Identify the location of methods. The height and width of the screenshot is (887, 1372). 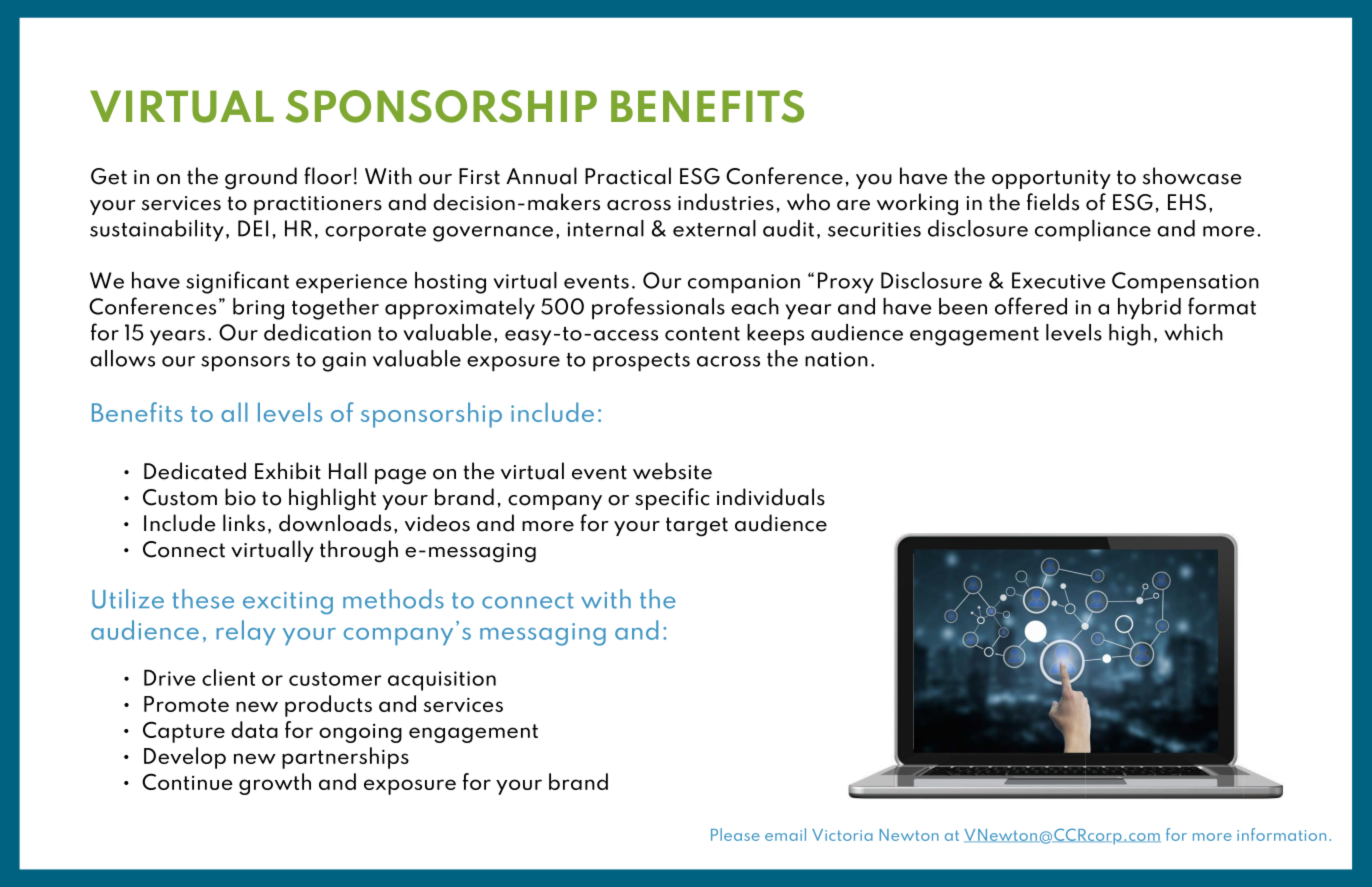
(393, 599).
